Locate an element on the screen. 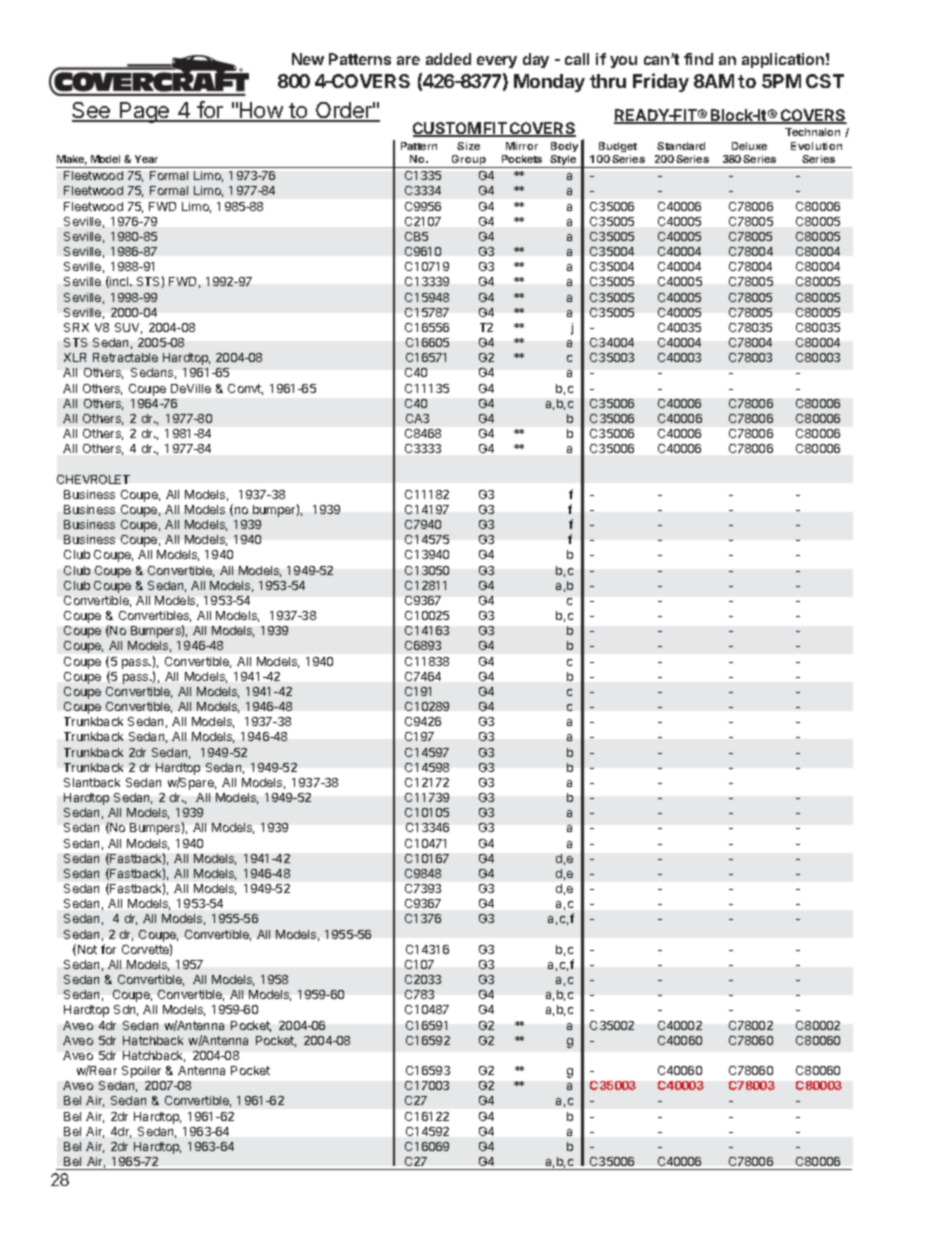 The image size is (952, 1237). Not is located at coordinates (87, 949).
